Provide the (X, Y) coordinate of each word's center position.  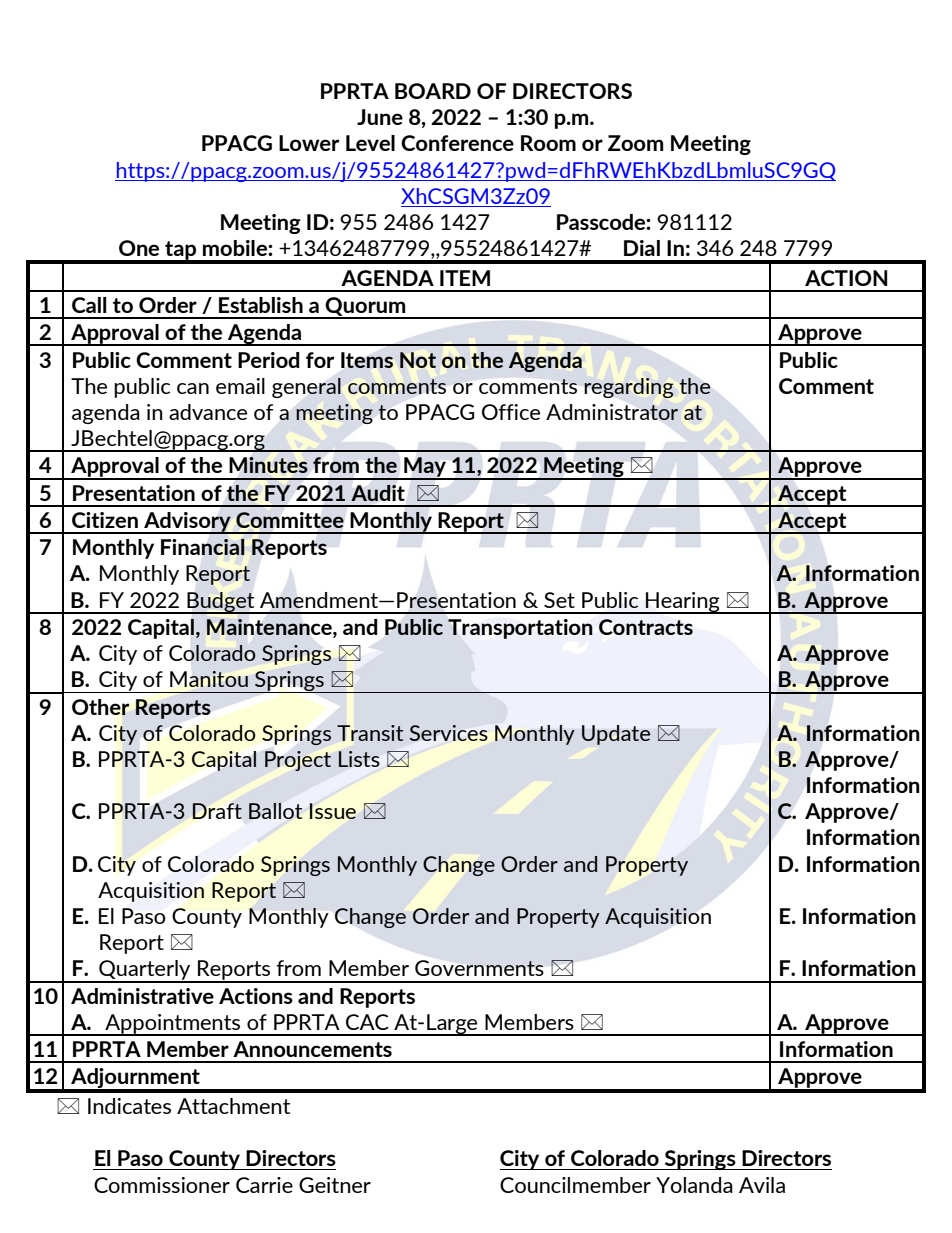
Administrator (612, 412)
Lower (309, 143)
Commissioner (162, 1185)
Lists (359, 759)
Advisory (187, 523)
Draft (217, 811)
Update (616, 735)
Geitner (335, 1185)
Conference (457, 143)
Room (548, 143)
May (425, 468)
